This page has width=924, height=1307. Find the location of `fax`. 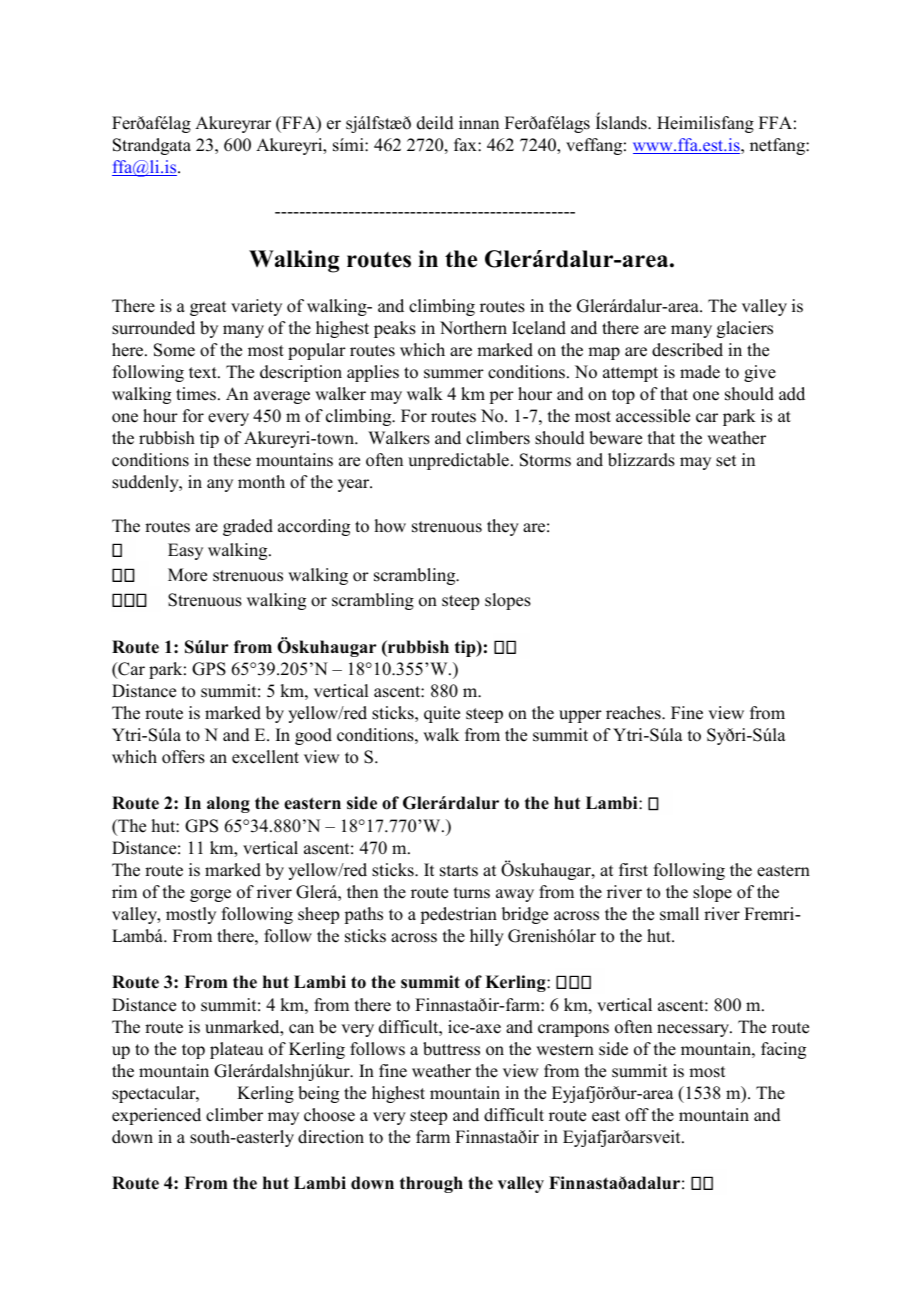

fax is located at coordinates (466, 144).
